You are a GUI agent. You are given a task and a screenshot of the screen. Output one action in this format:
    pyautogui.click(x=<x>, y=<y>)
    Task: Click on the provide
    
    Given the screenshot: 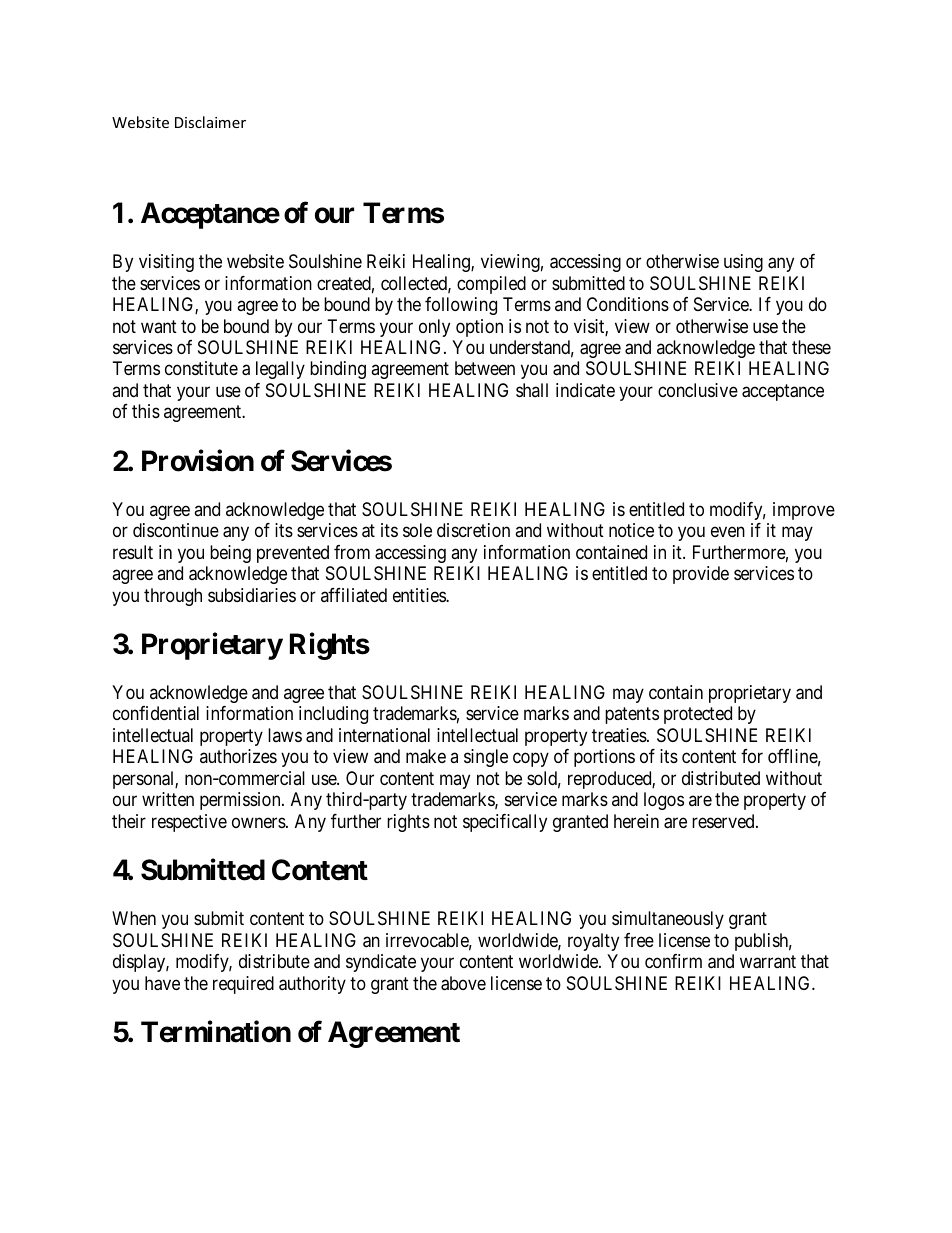 What is the action you would take?
    pyautogui.click(x=701, y=575)
